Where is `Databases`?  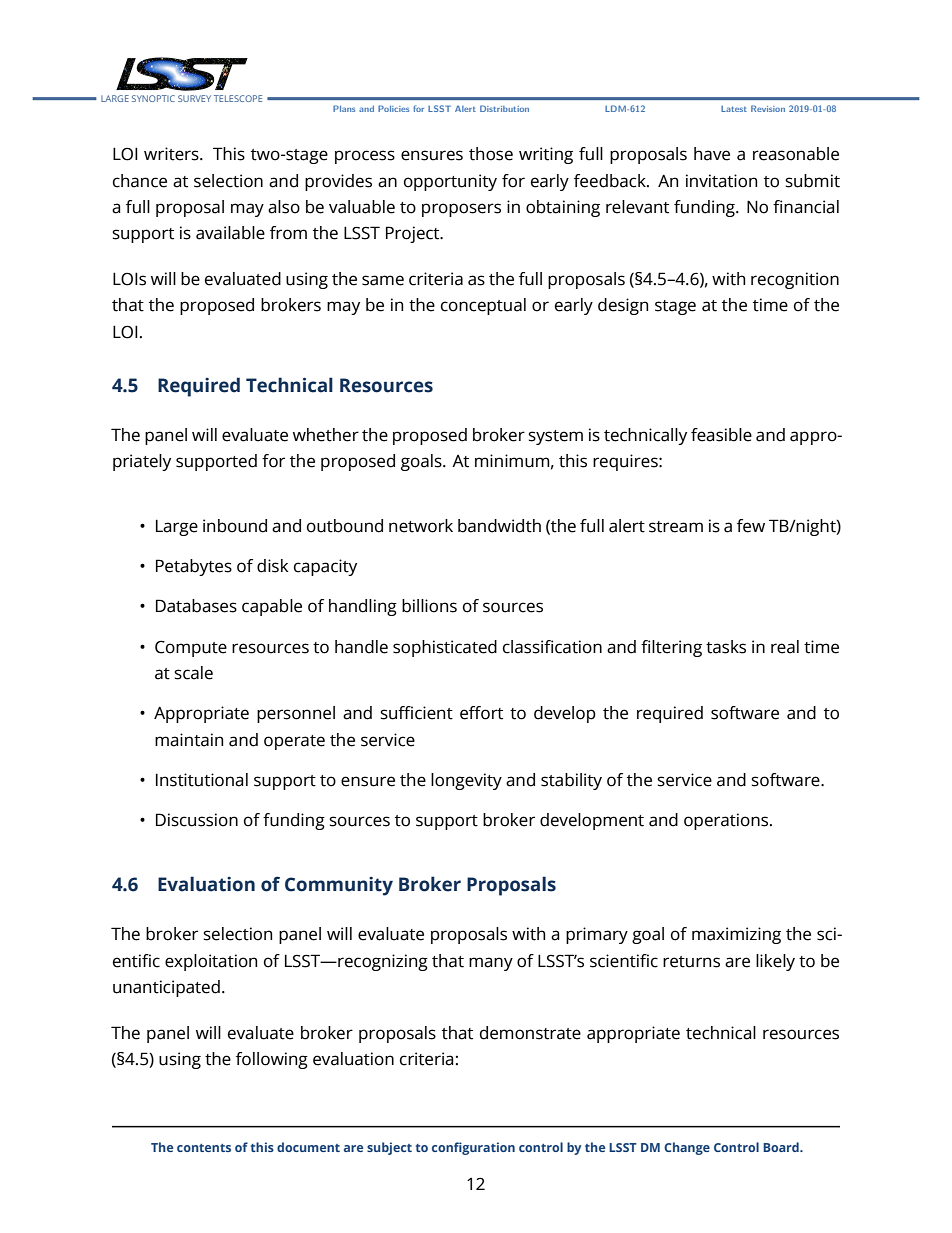 Databases is located at coordinates (196, 606).
